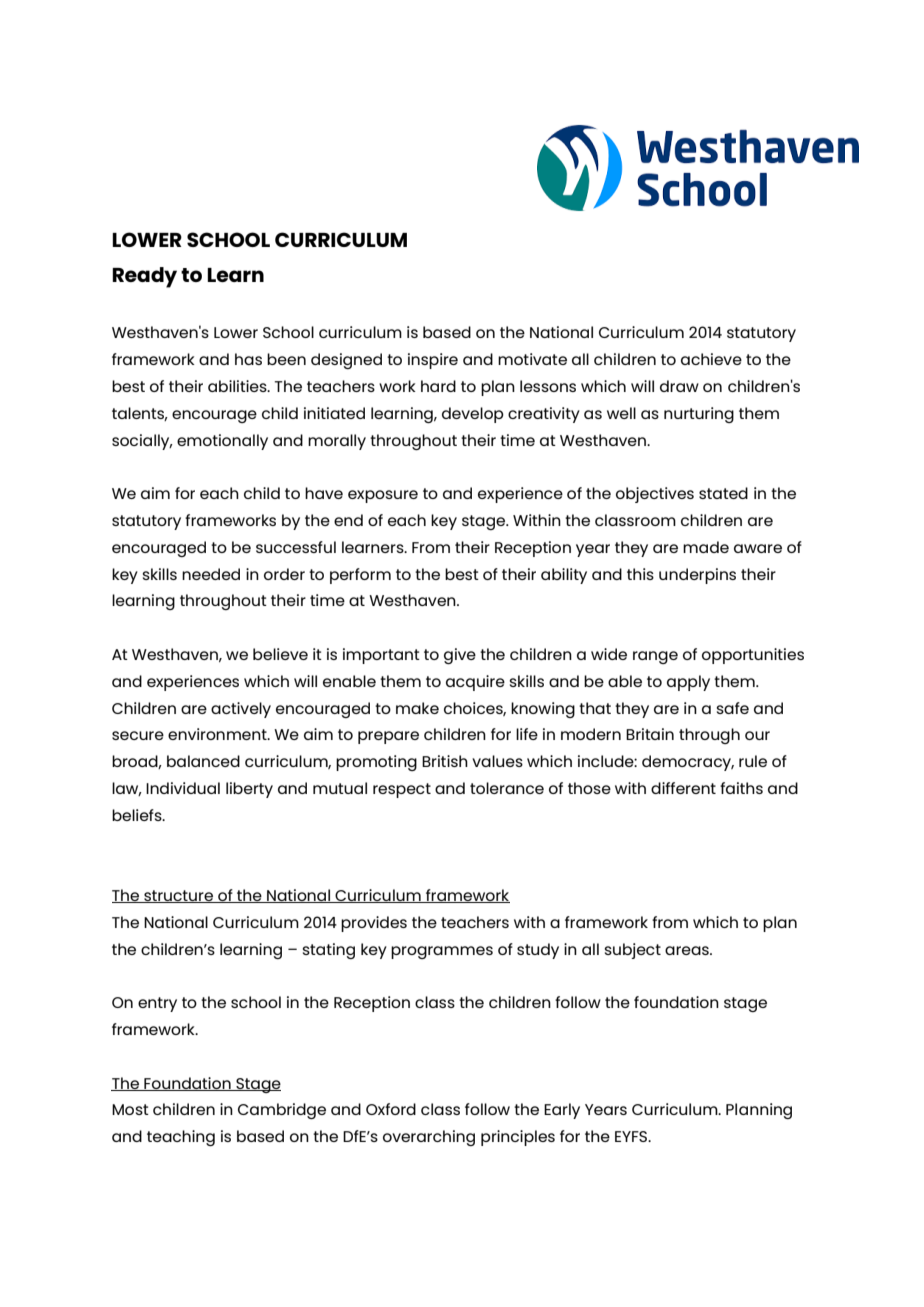 The image size is (924, 1307). Describe the element at coordinates (442, 952) in the screenshot. I see `programmes` at that location.
